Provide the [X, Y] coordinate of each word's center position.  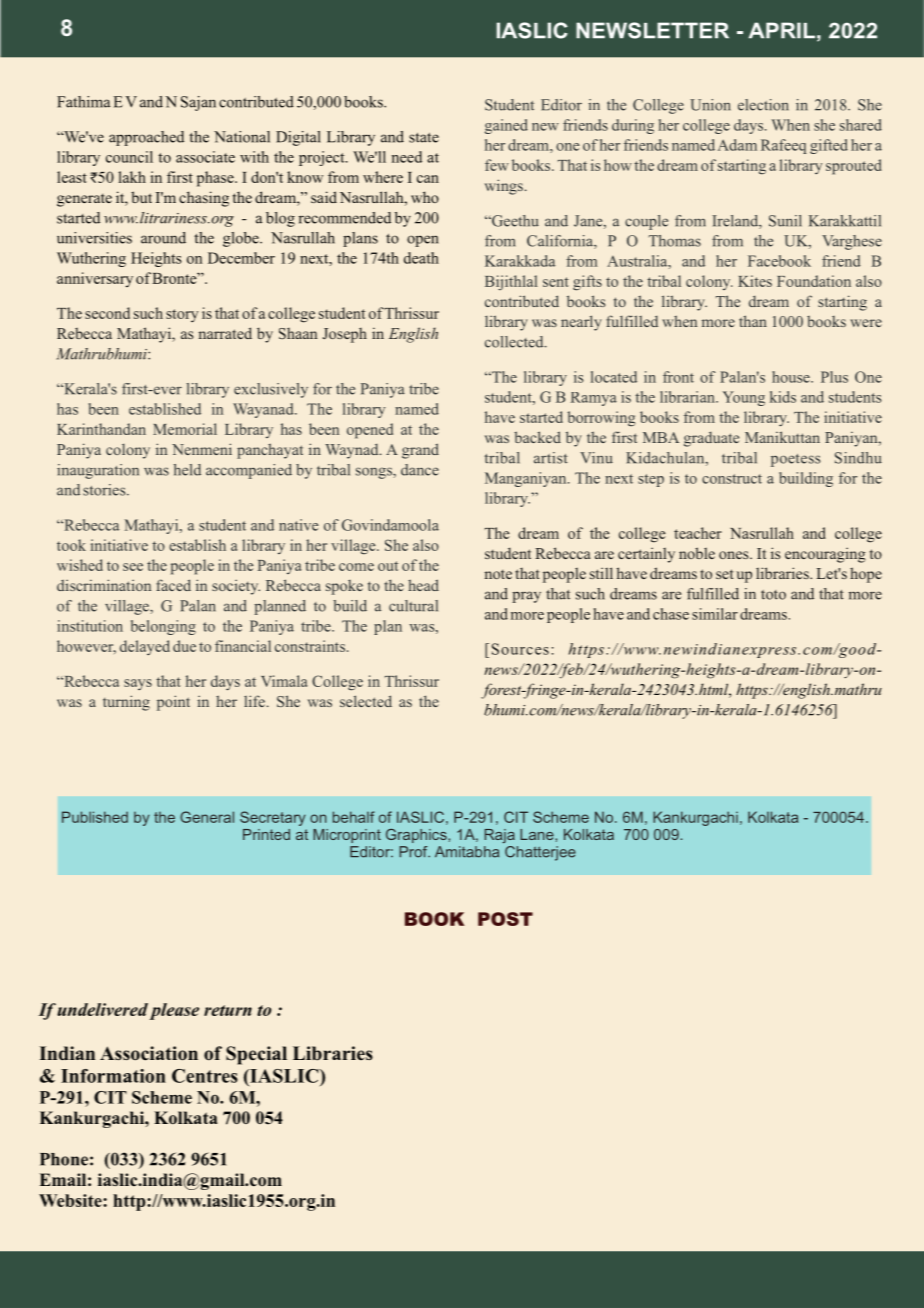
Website [71, 1200]
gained [506, 126]
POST [505, 919]
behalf [354, 817]
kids [783, 397]
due [184, 646]
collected [515, 342]
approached [146, 138]
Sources [520, 649]
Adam [737, 145]
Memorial [185, 429]
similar [715, 614]
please [174, 1011]
